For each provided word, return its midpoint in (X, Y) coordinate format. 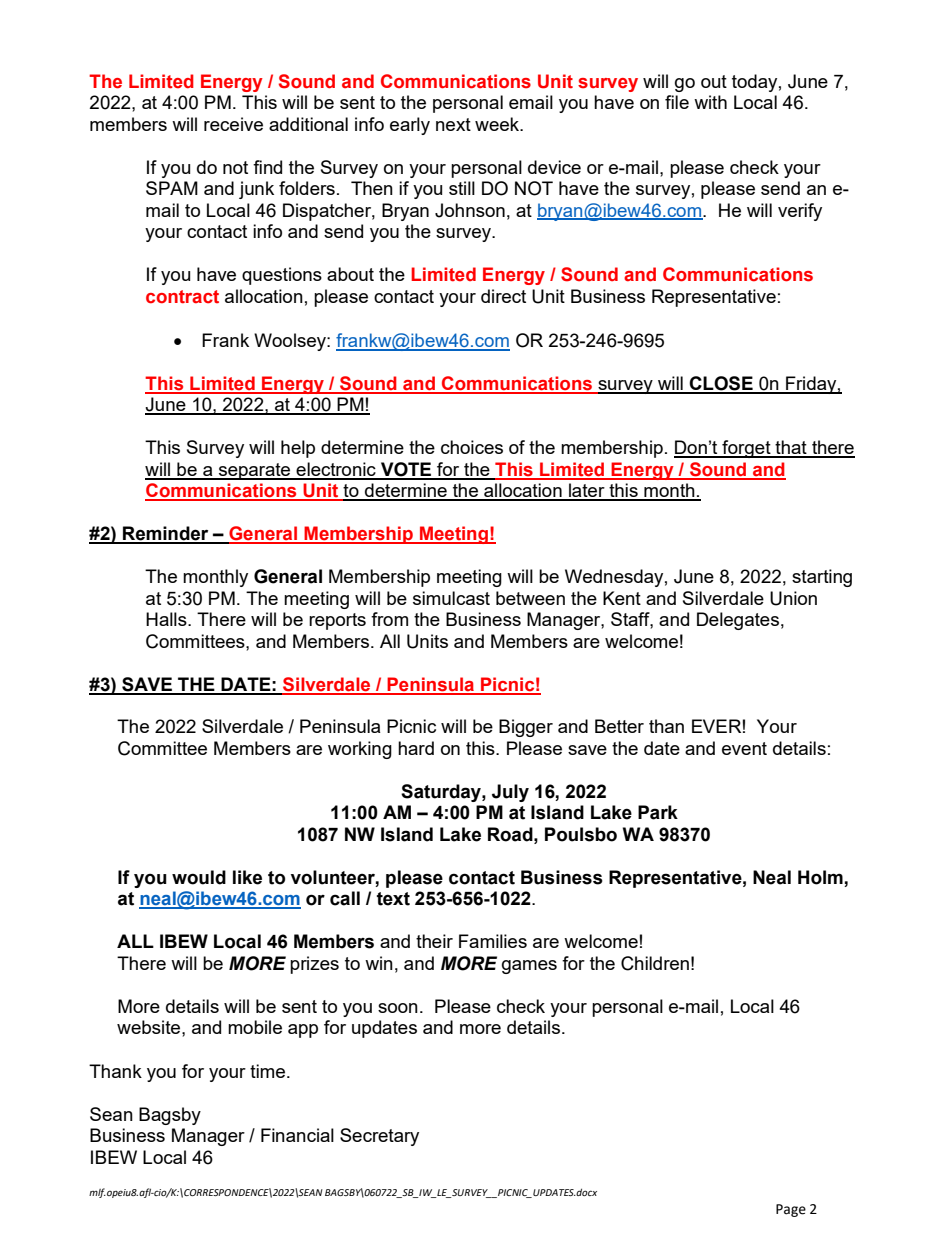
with (710, 102)
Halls (167, 619)
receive (233, 124)
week (498, 124)
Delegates (738, 621)
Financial (297, 1135)
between (530, 598)
